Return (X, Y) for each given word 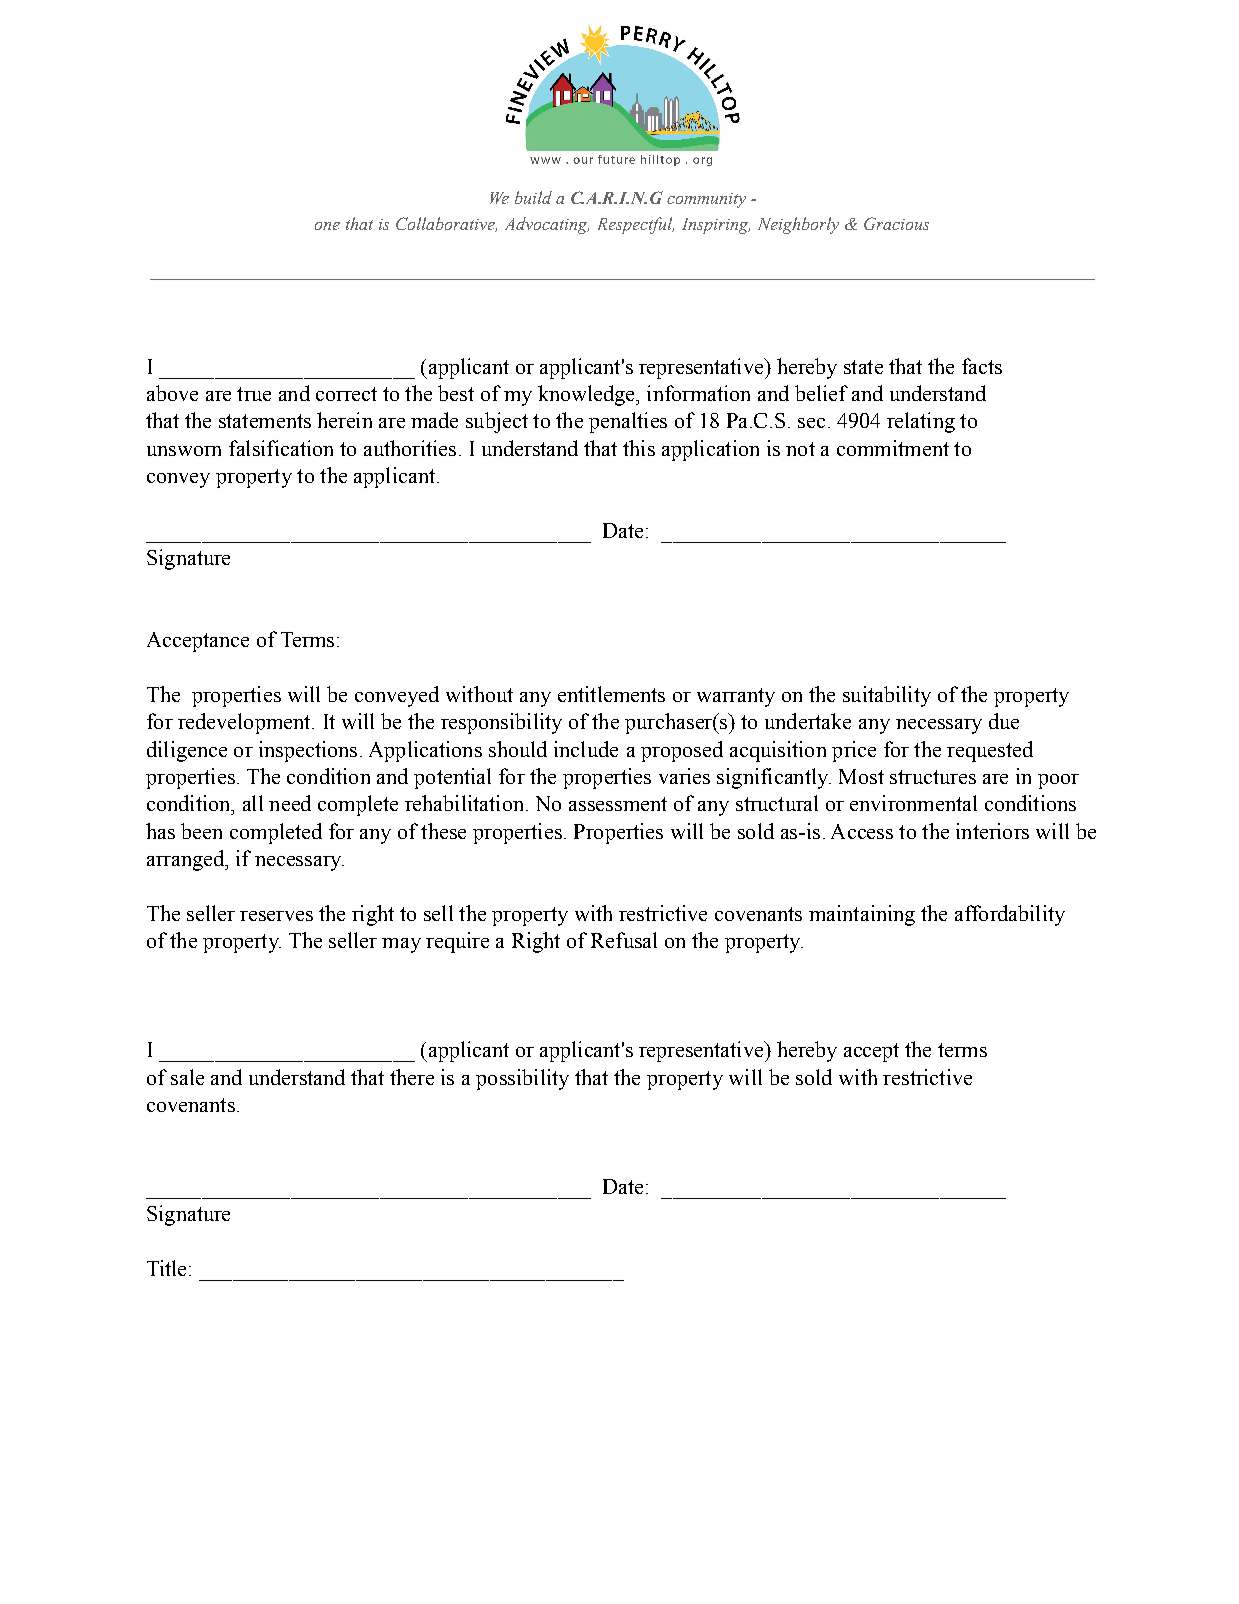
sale (187, 1077)
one (327, 226)
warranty (736, 697)
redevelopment (245, 723)
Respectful (636, 225)
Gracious (896, 223)
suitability (887, 696)
